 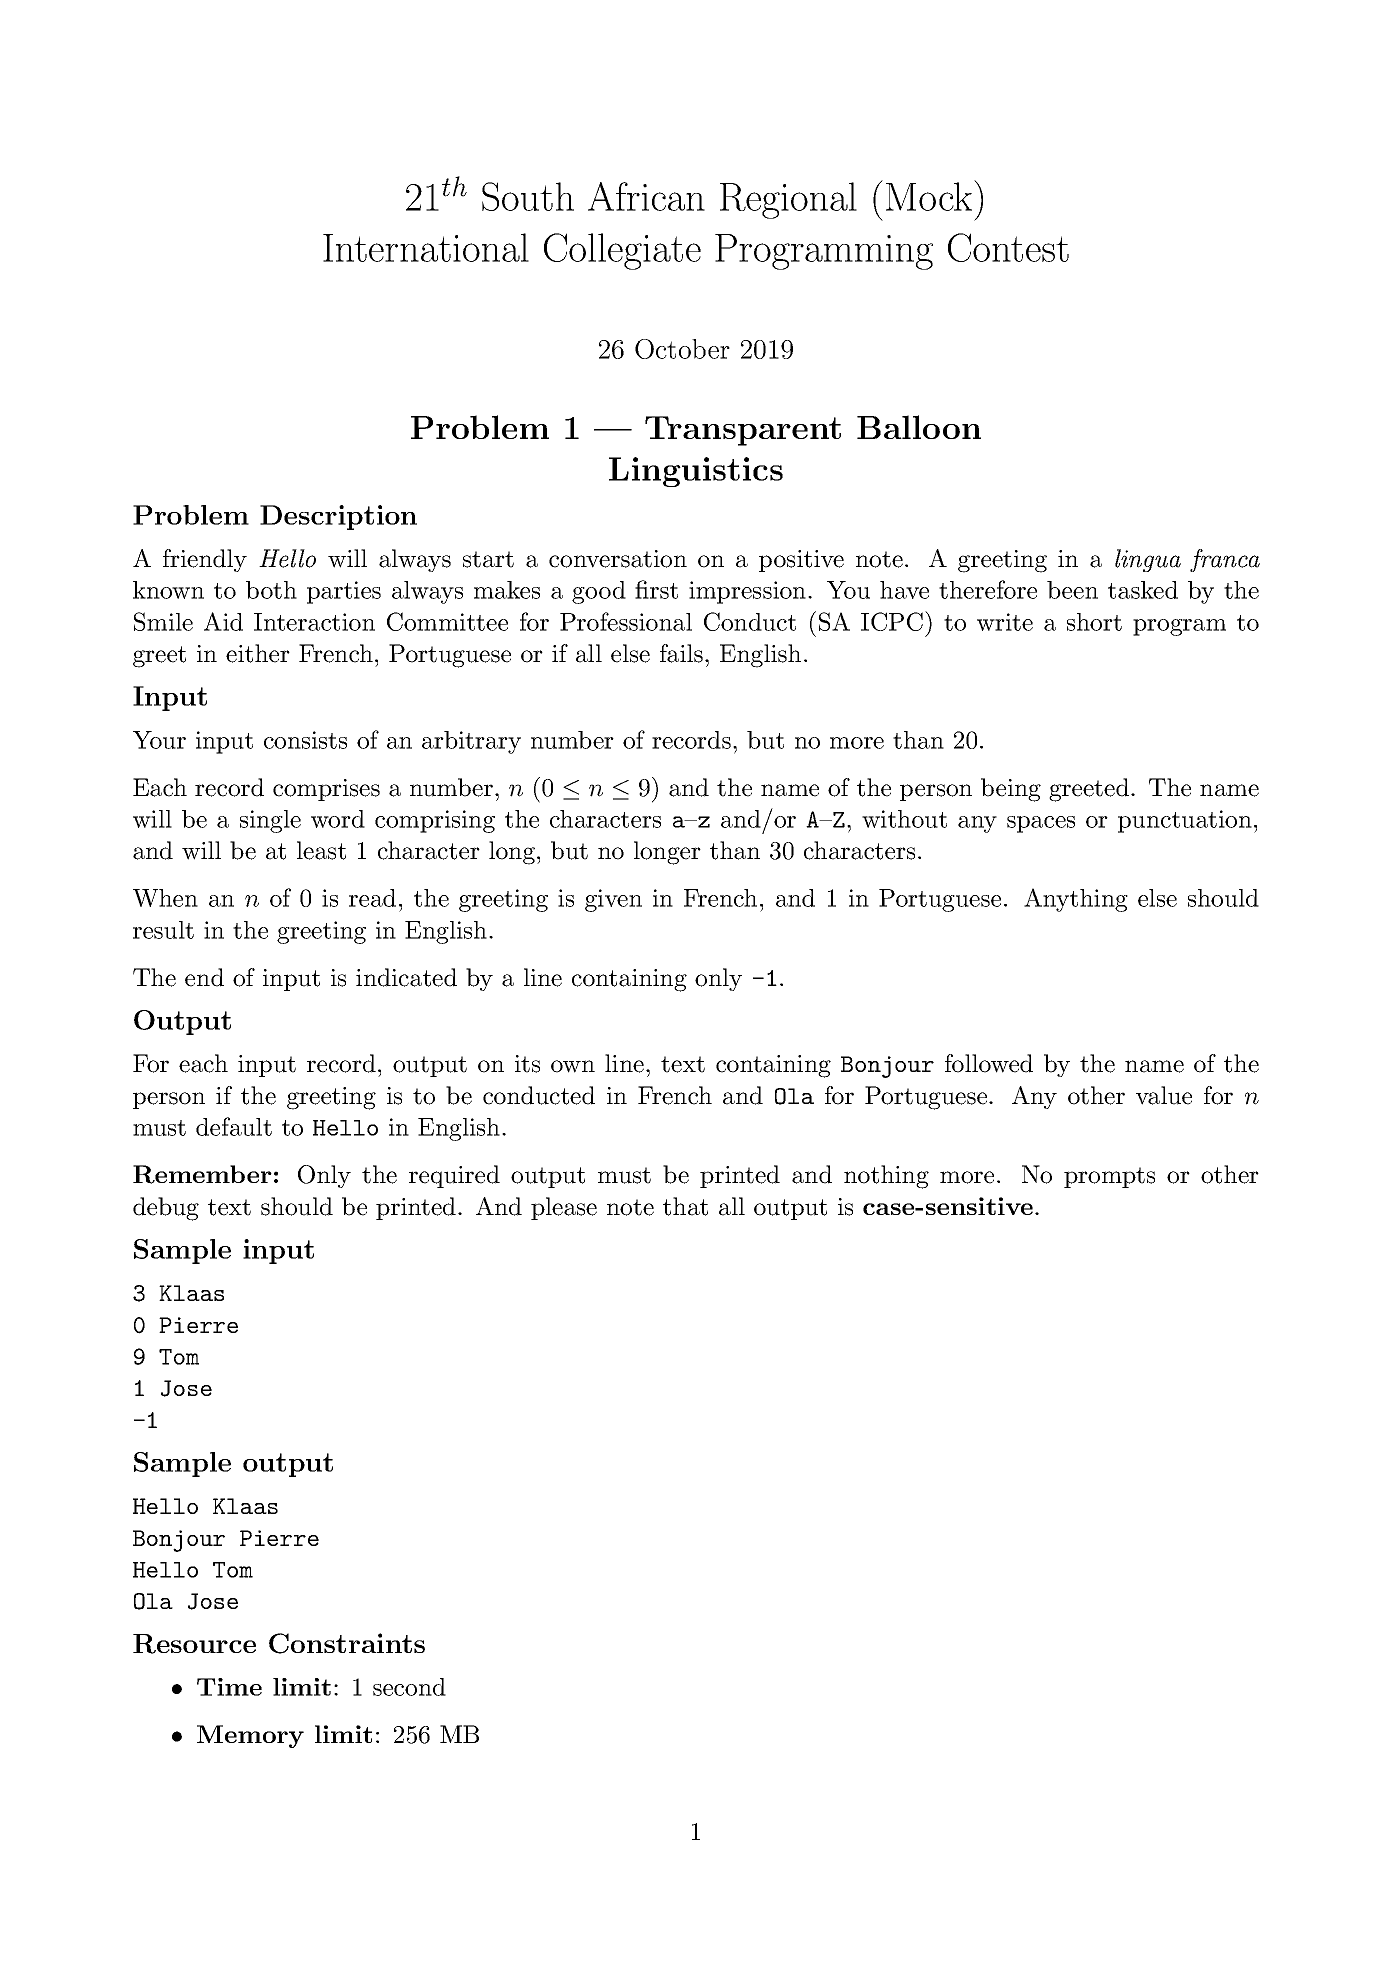 I want to click on International, so click(x=426, y=247).
